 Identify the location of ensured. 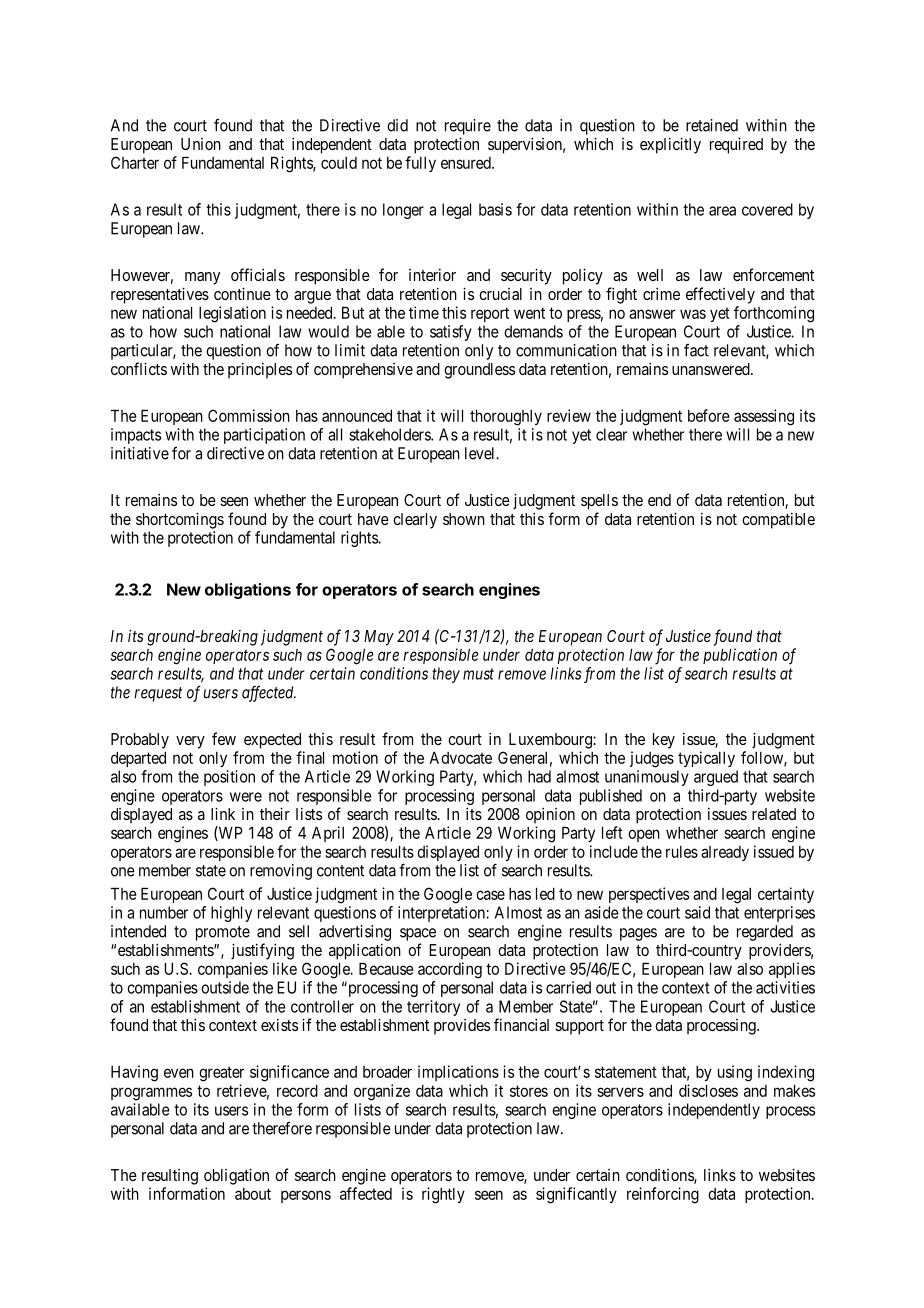
(467, 163).
